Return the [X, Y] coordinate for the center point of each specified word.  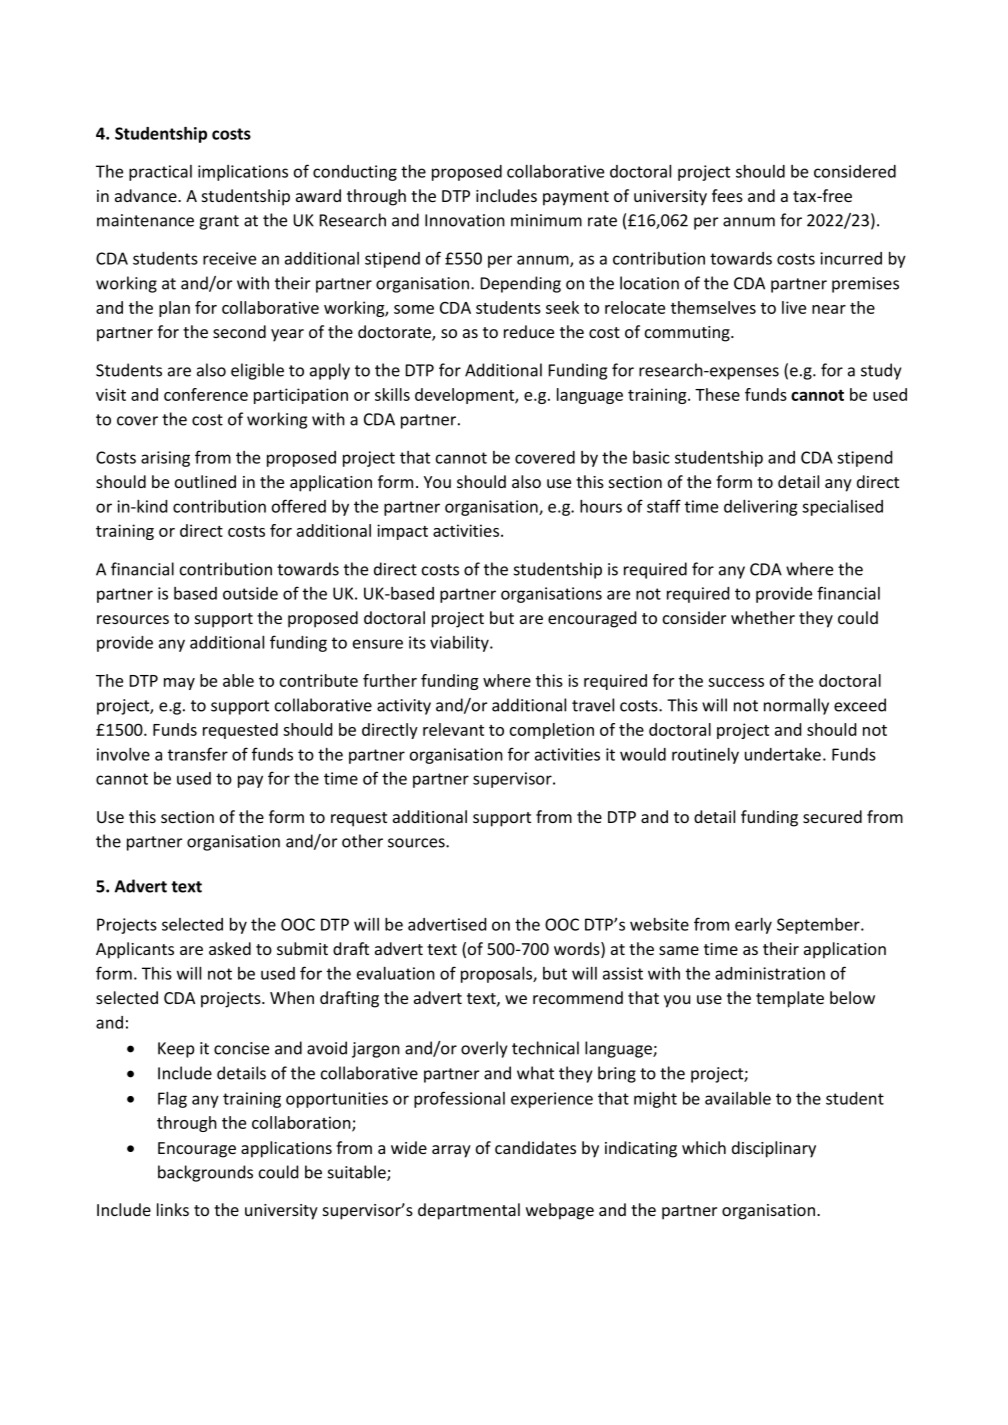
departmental [469, 1211]
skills [392, 394]
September [819, 925]
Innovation [465, 220]
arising [165, 459]
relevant [453, 729]
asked [230, 948]
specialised [842, 508]
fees [727, 195]
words [578, 950]
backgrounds [205, 1173]
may [179, 684]
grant [219, 222]
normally [796, 706]
